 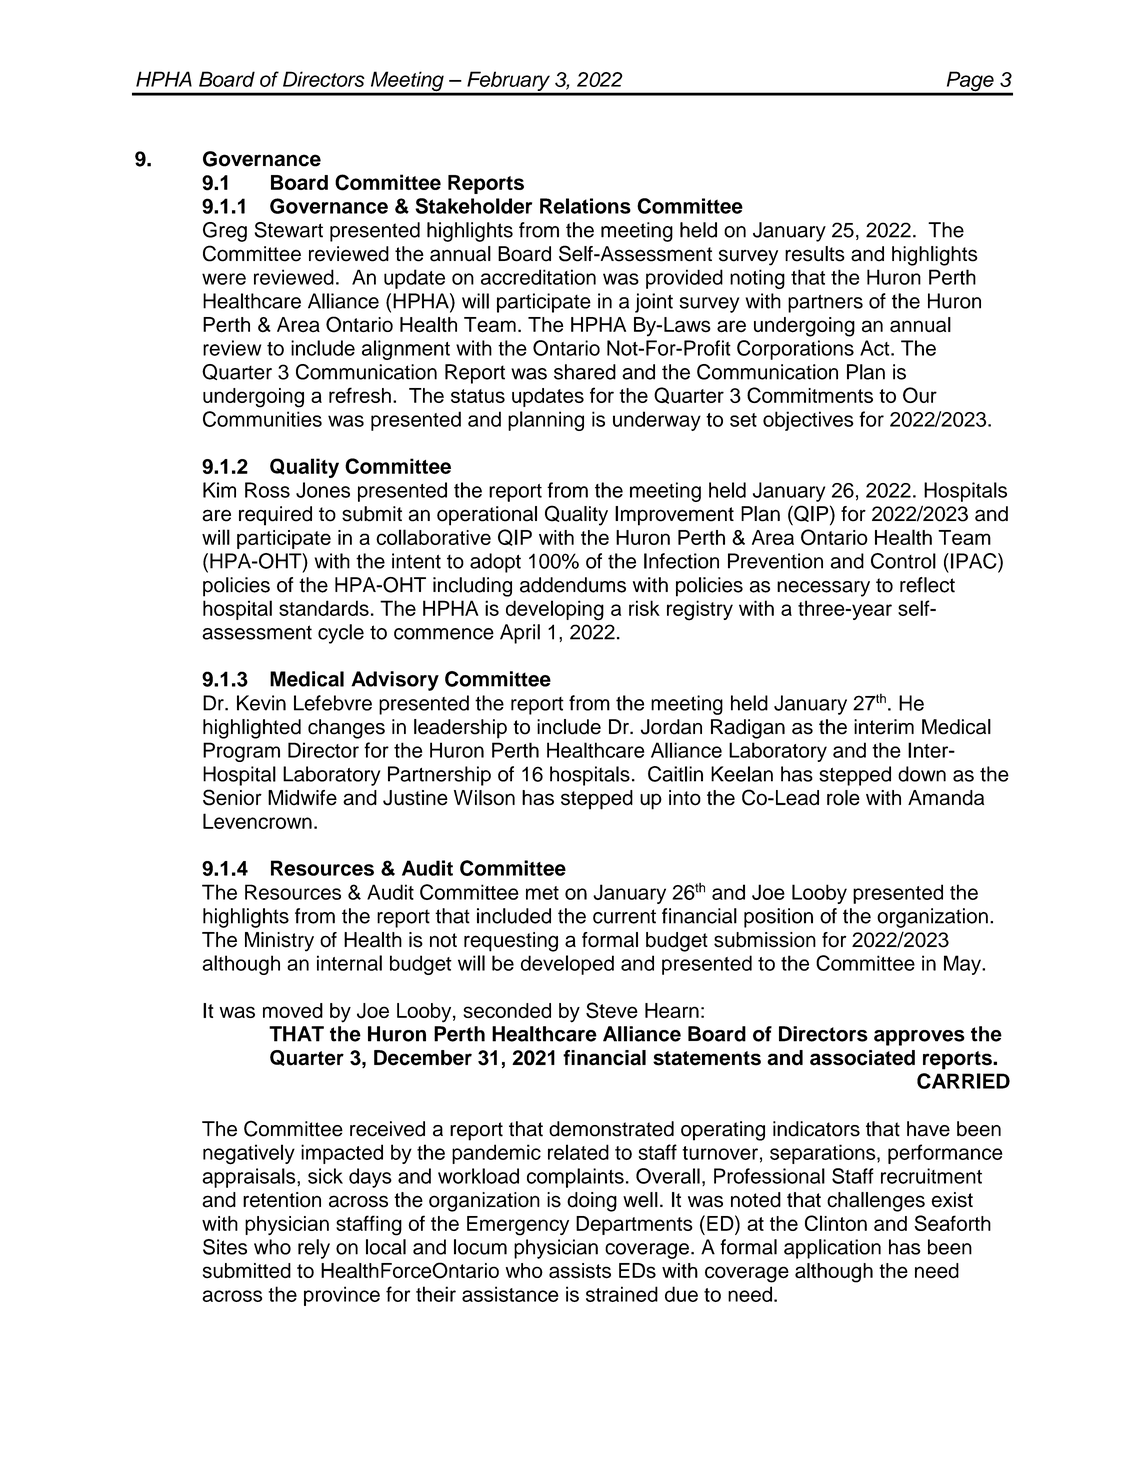 What do you see at coordinates (289, 230) in the document?
I see `Stewart` at bounding box center [289, 230].
